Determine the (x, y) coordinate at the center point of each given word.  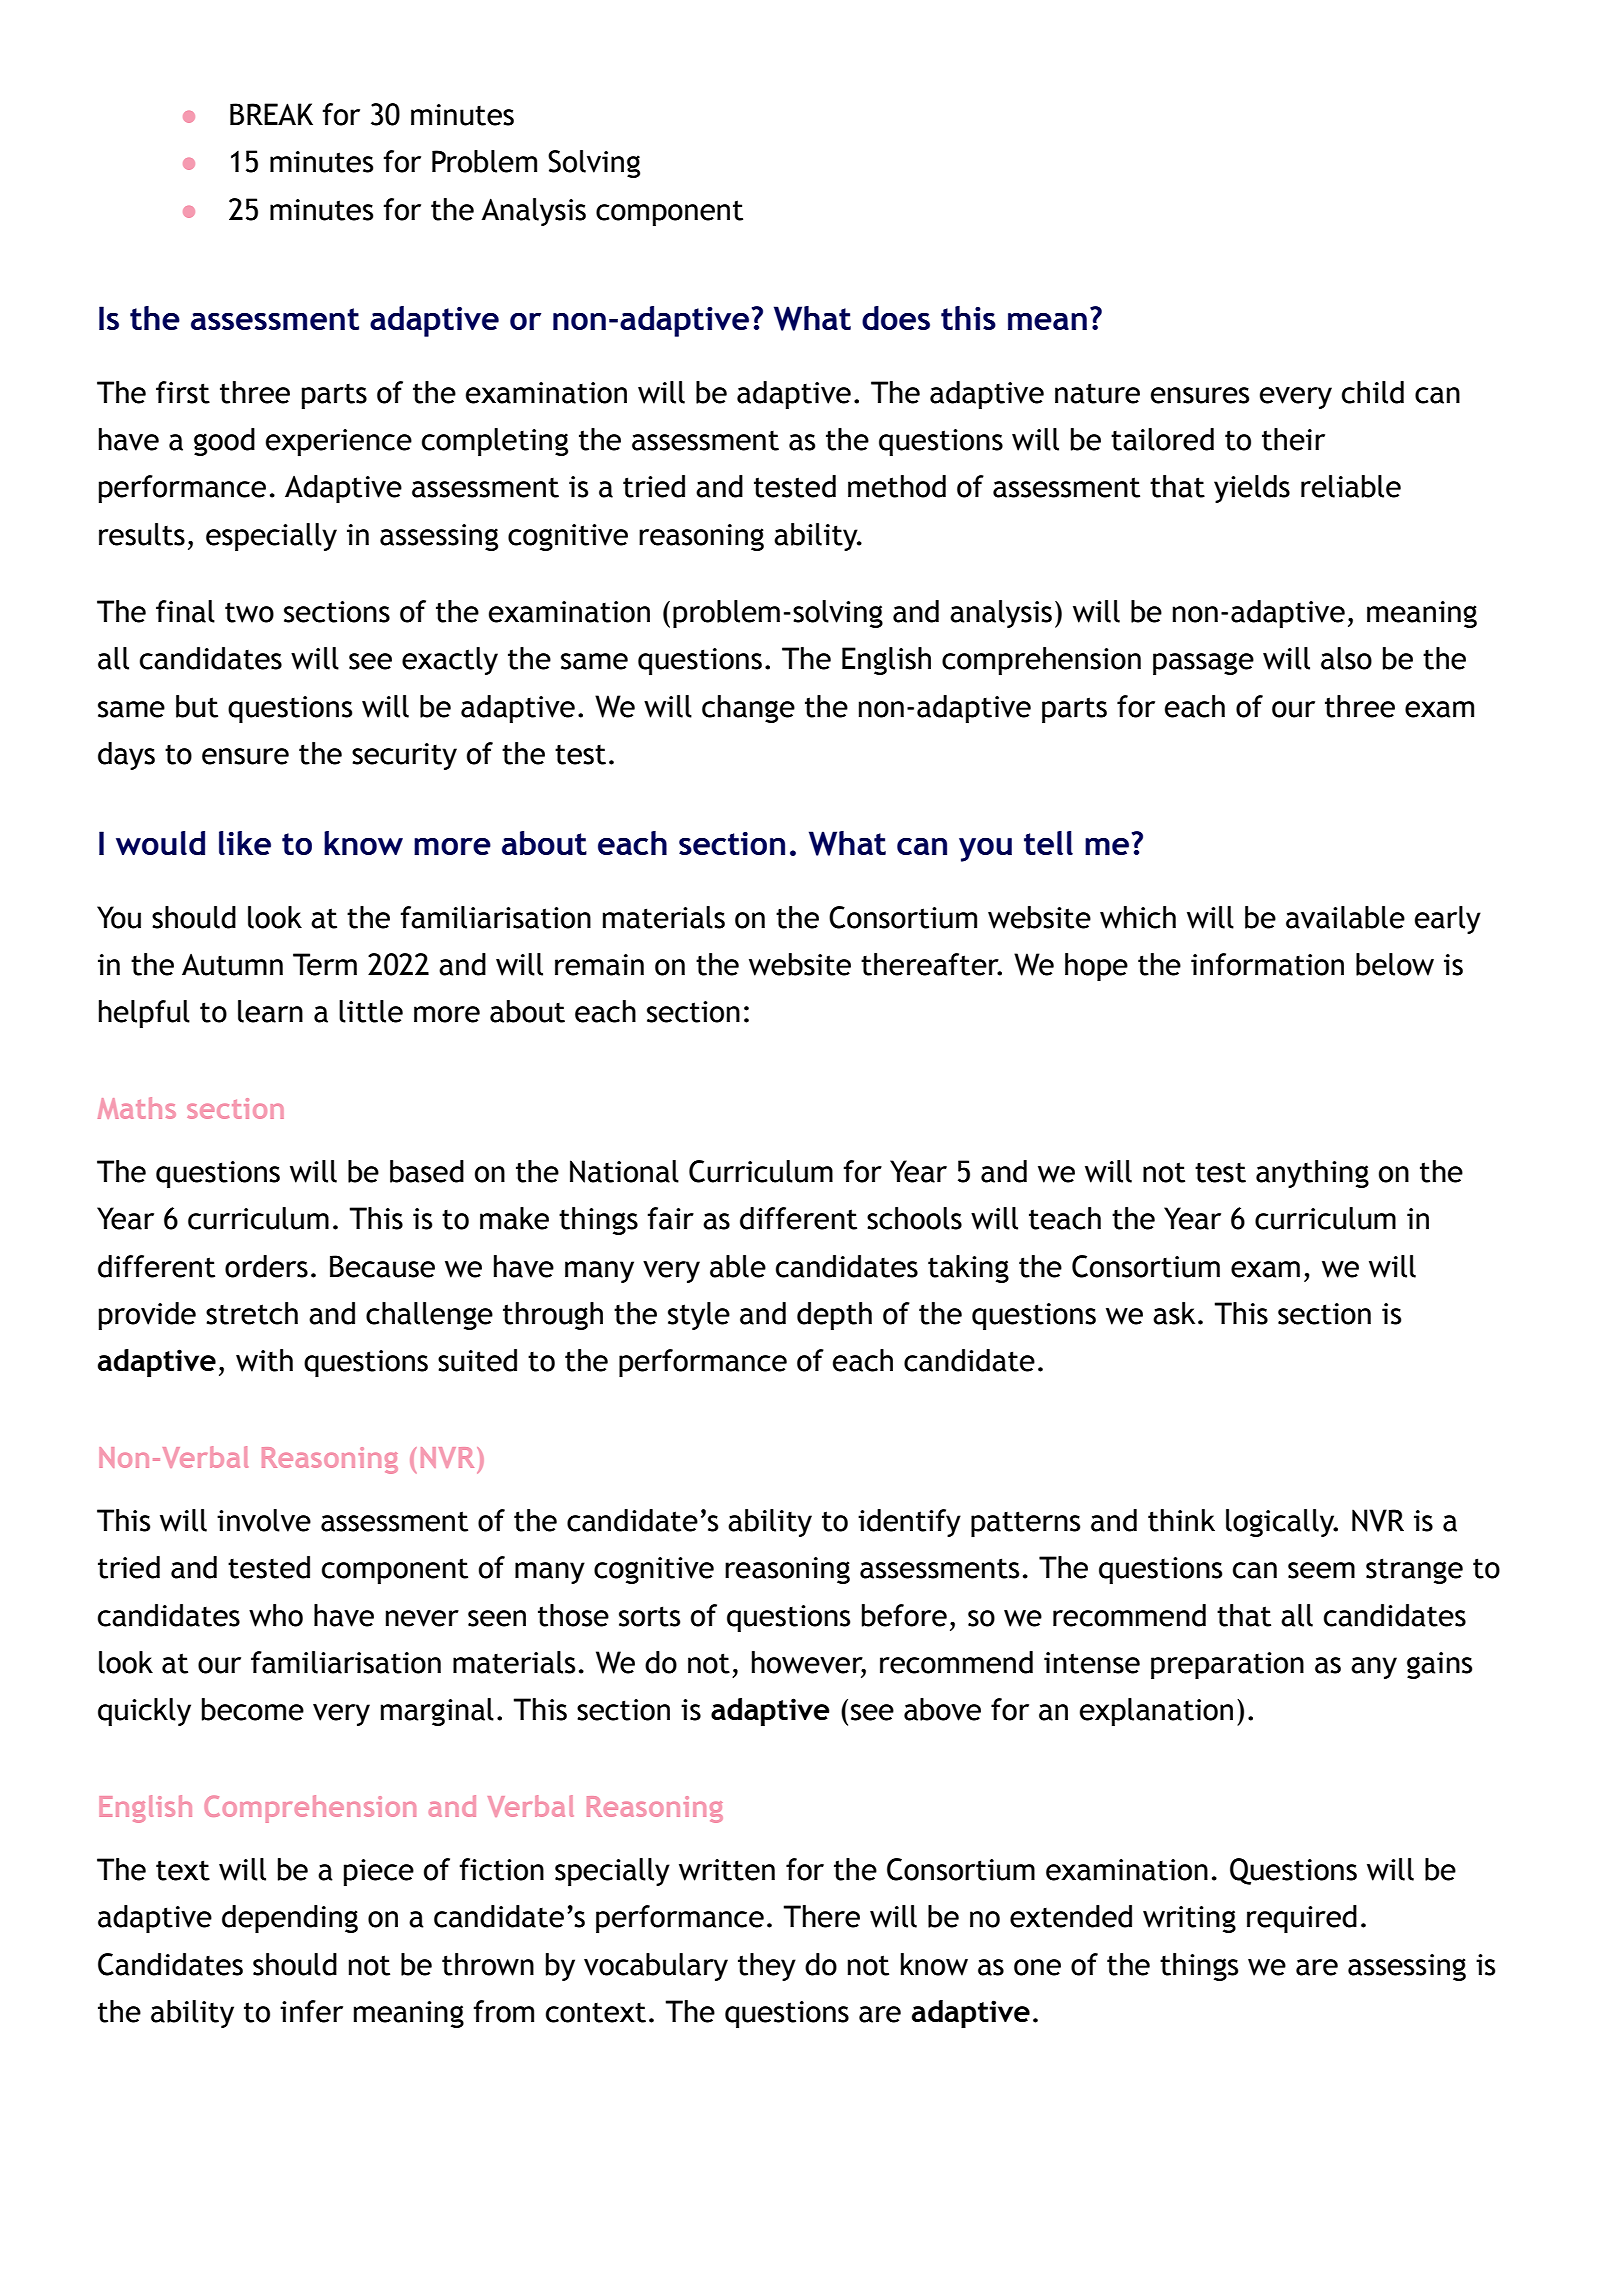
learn (270, 1011)
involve (264, 1520)
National (624, 1171)
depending (290, 1919)
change (748, 709)
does (896, 318)
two (249, 612)
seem (1321, 1570)
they (767, 1967)
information (1267, 964)
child (1373, 392)
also (1346, 658)
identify (909, 1523)
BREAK (271, 114)
